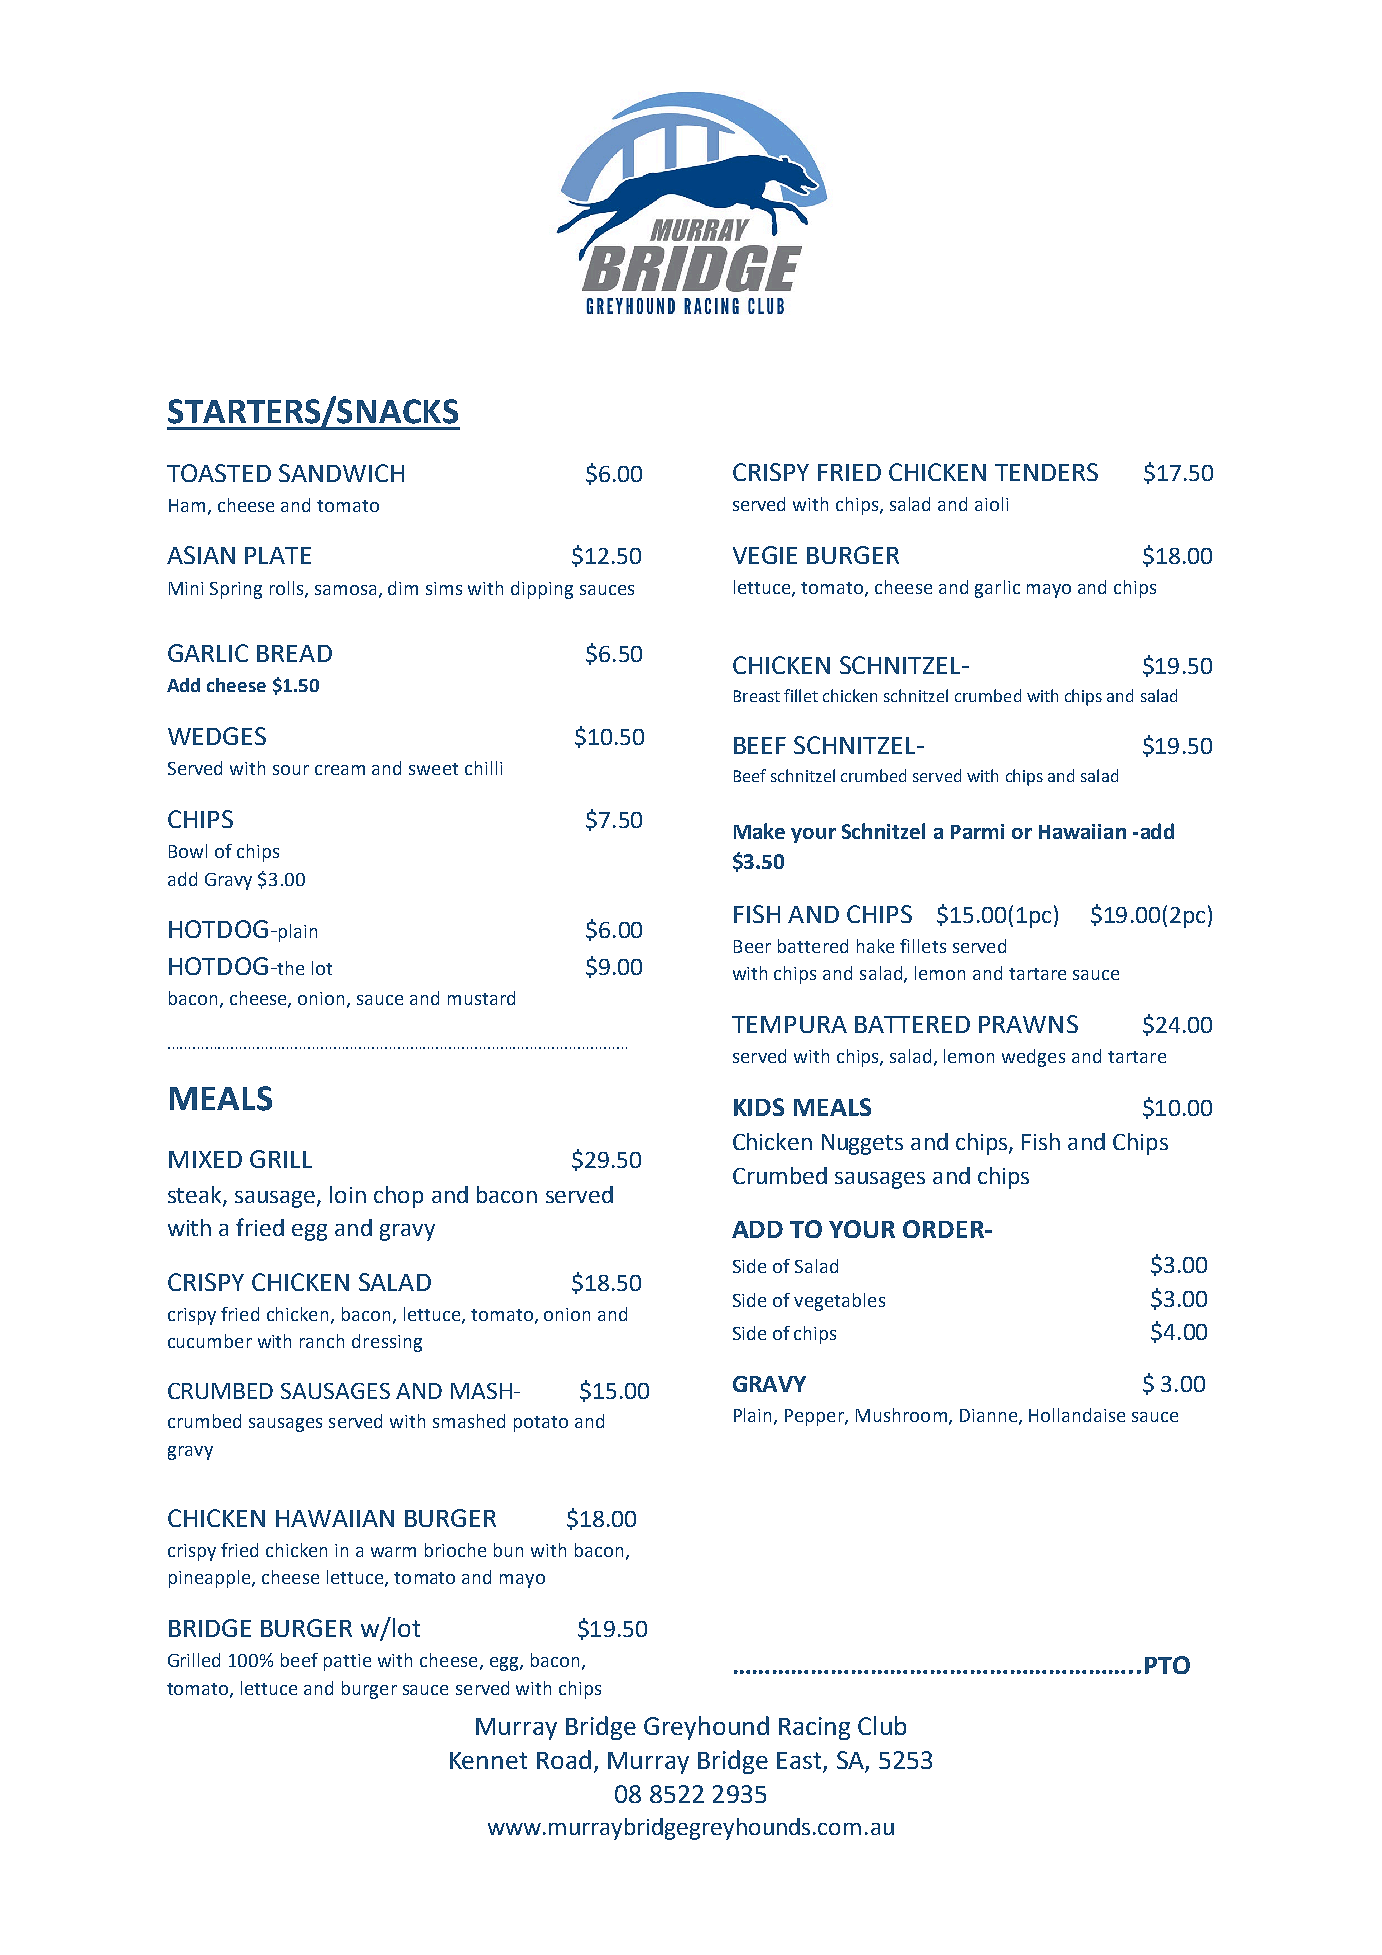  What do you see at coordinates (542, 590) in the image?
I see `dipping` at bounding box center [542, 590].
